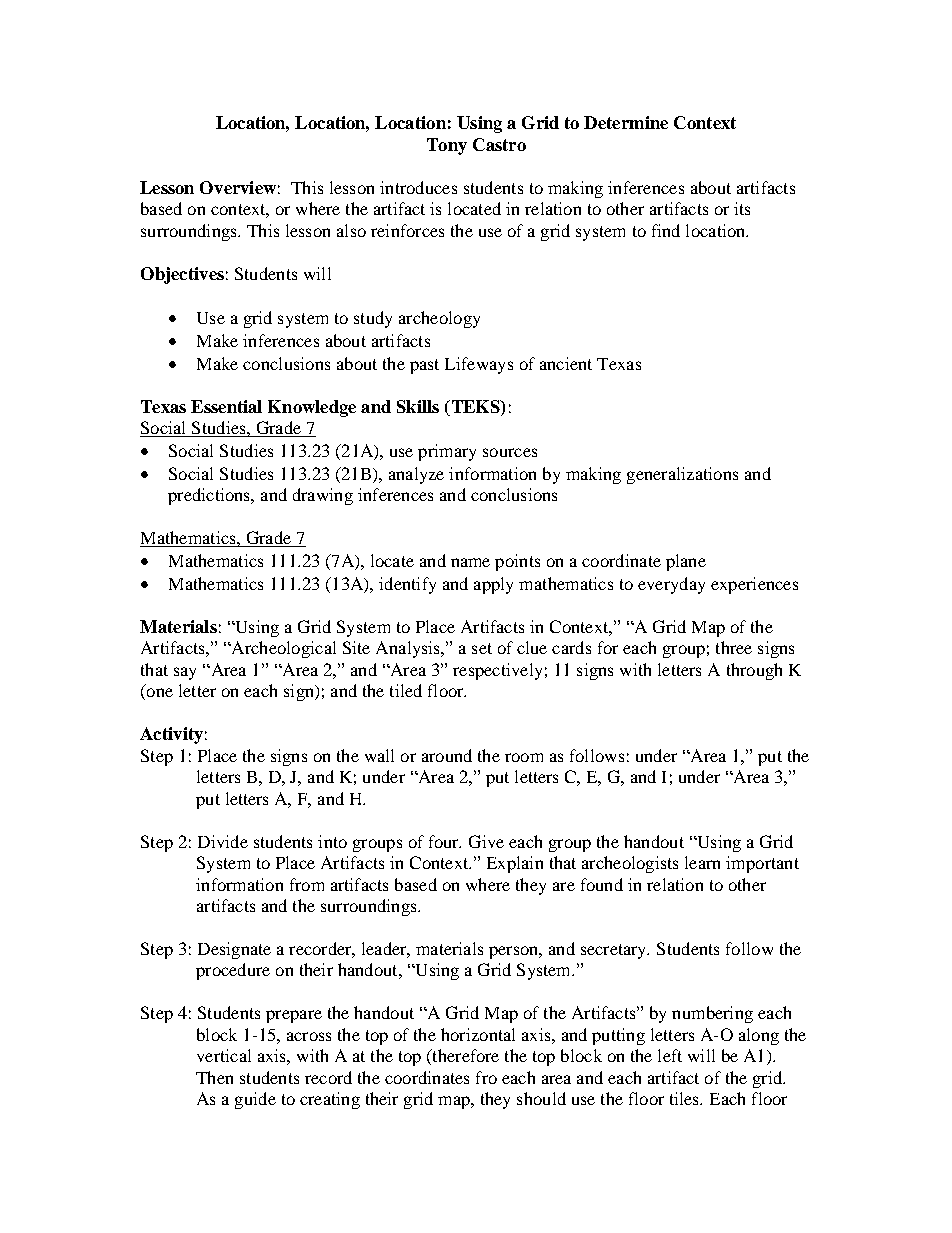 This image has width=952, height=1233. I want to click on Essential, so click(226, 406).
